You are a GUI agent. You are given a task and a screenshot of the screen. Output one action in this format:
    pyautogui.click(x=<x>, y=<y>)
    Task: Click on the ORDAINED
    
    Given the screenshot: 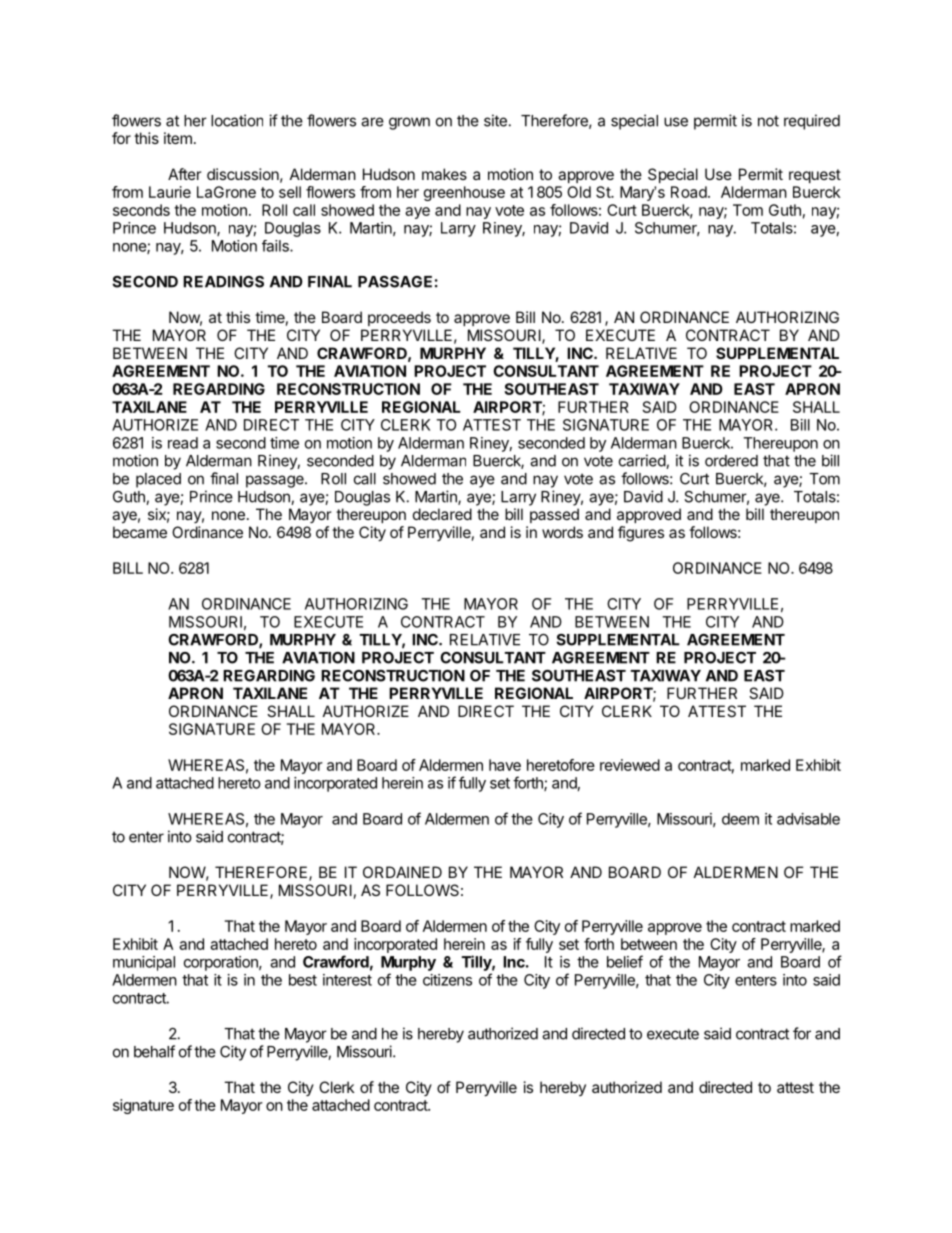 What is the action you would take?
    pyautogui.click(x=402, y=872)
